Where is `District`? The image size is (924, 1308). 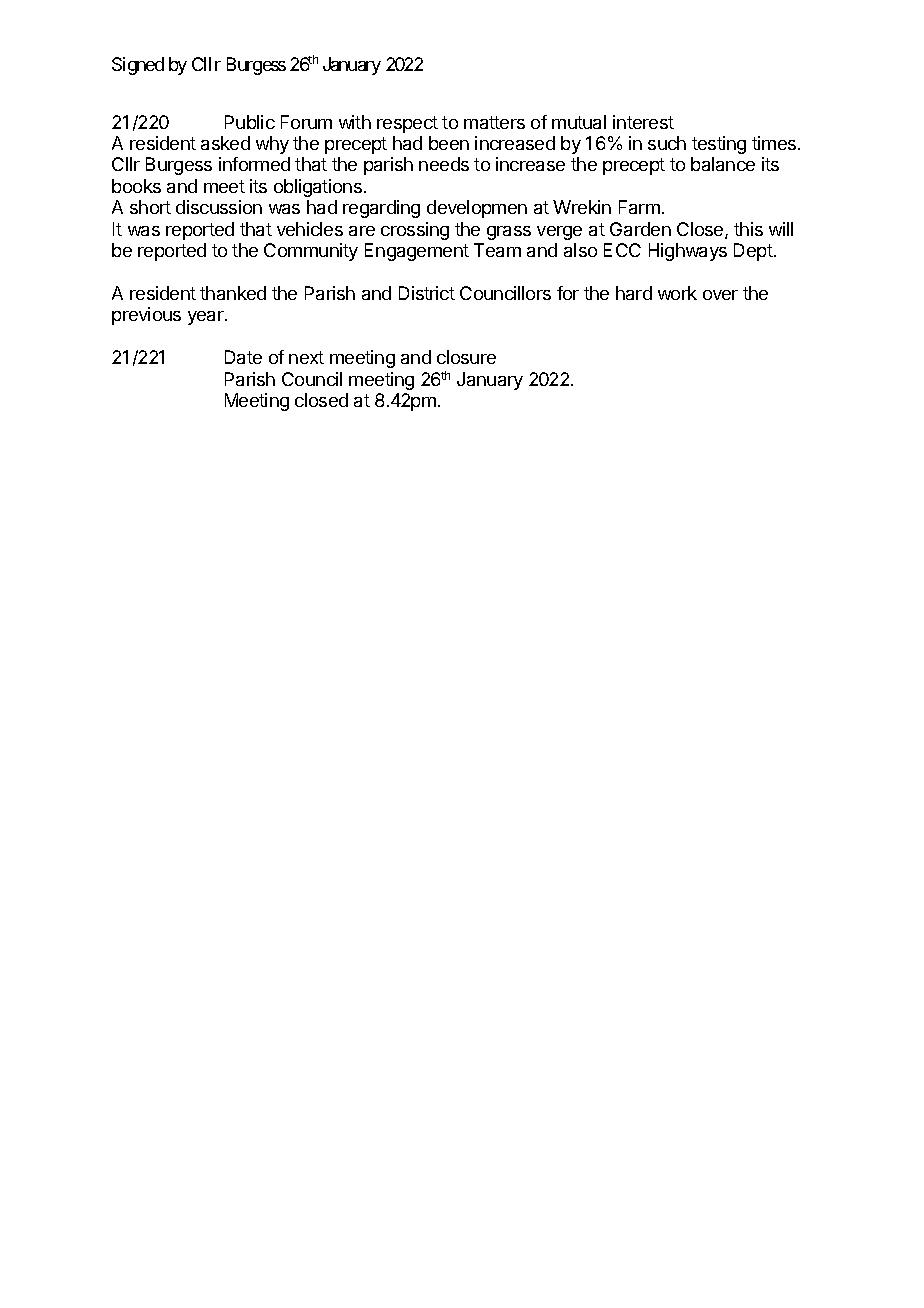 District is located at coordinates (427, 293).
